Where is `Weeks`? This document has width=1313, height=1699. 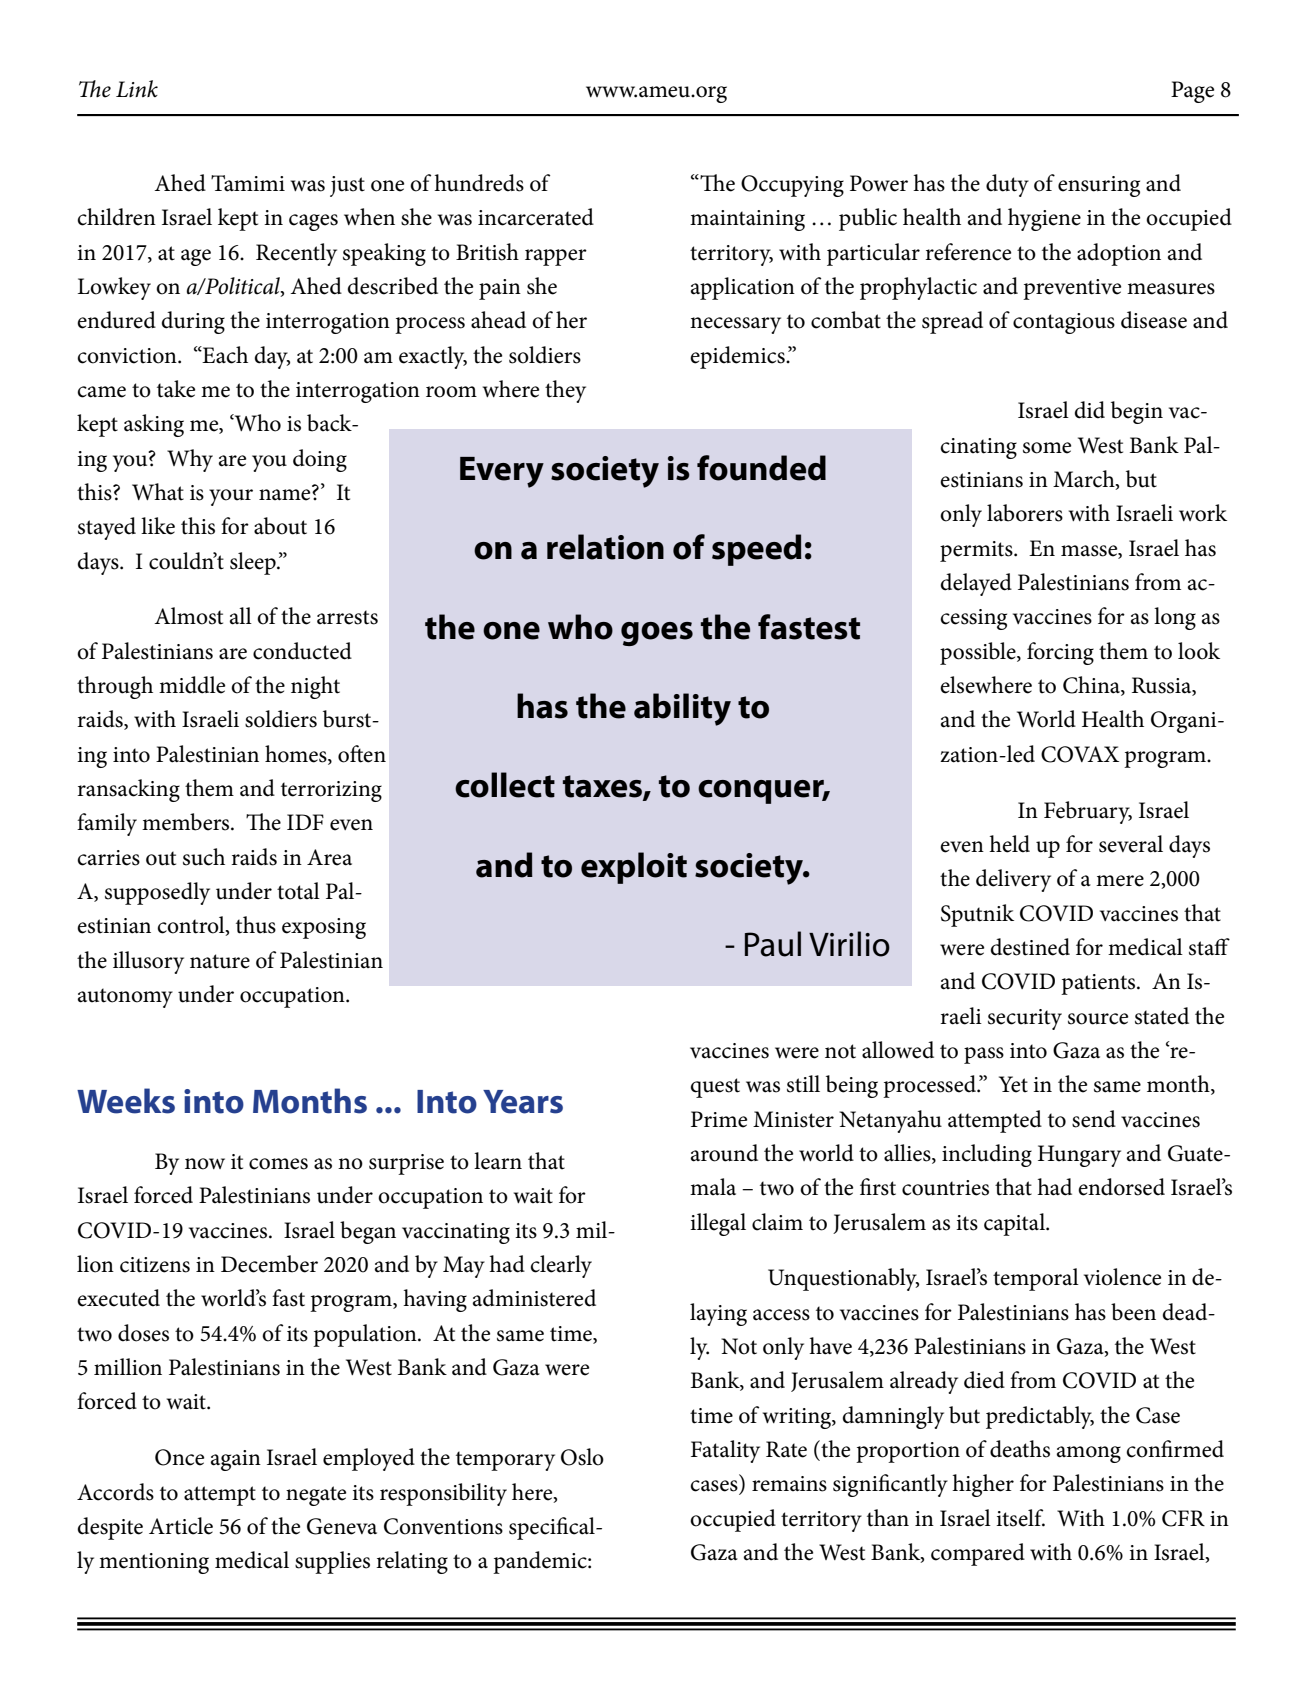 Weeks is located at coordinates (126, 1101).
